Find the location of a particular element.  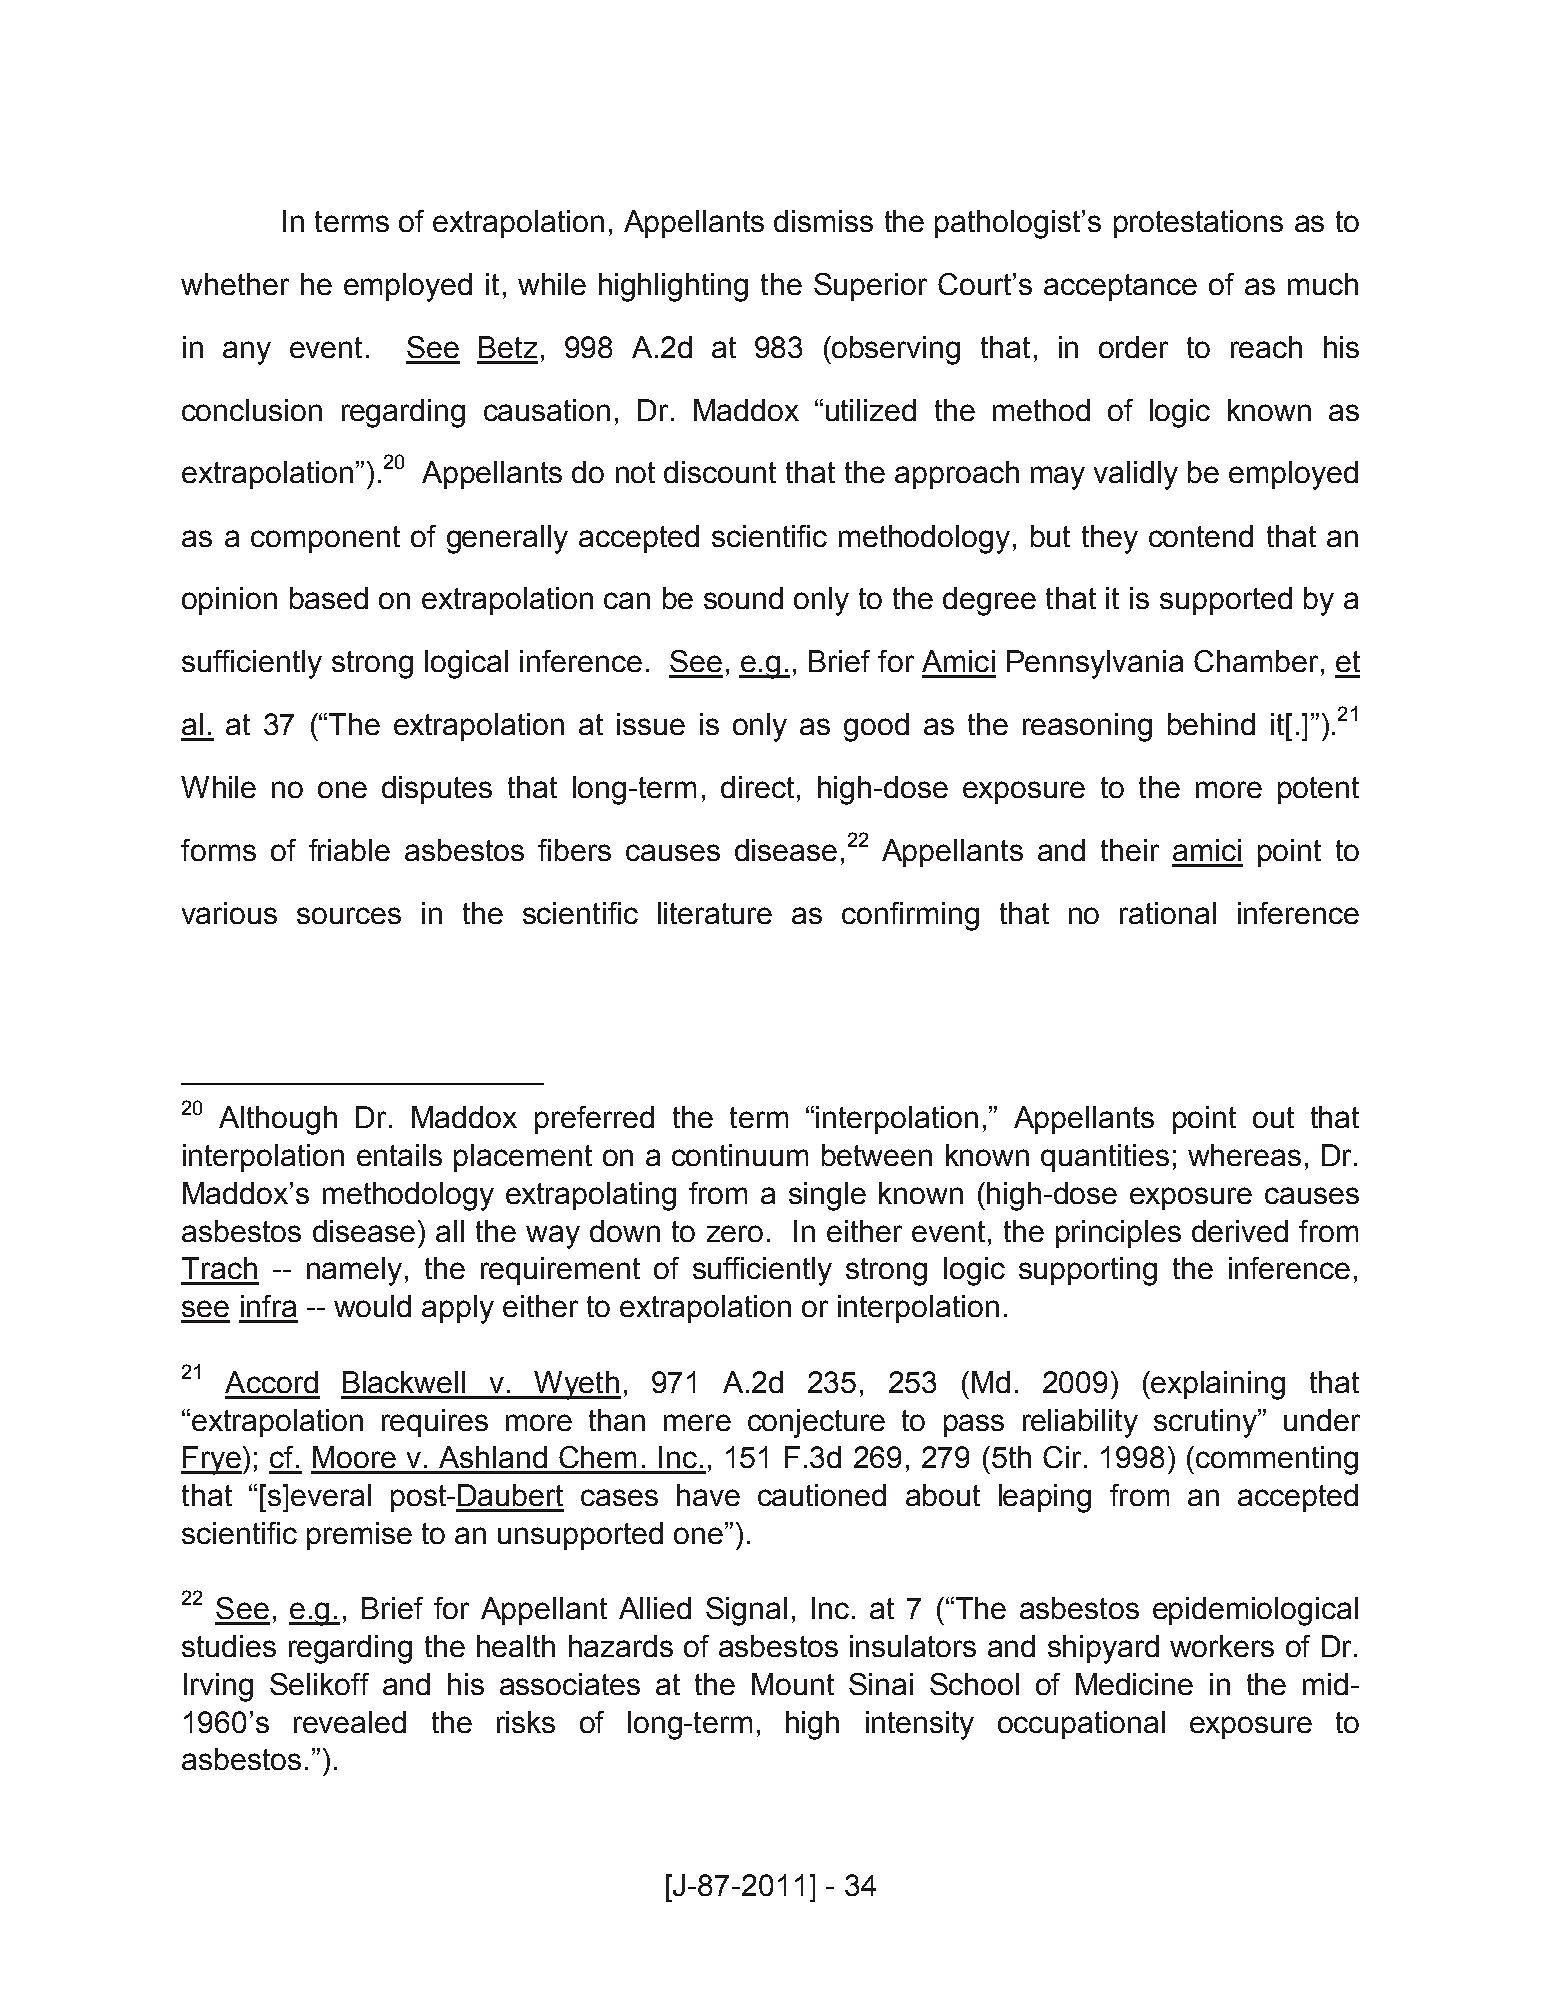

their is located at coordinates (1130, 850).
